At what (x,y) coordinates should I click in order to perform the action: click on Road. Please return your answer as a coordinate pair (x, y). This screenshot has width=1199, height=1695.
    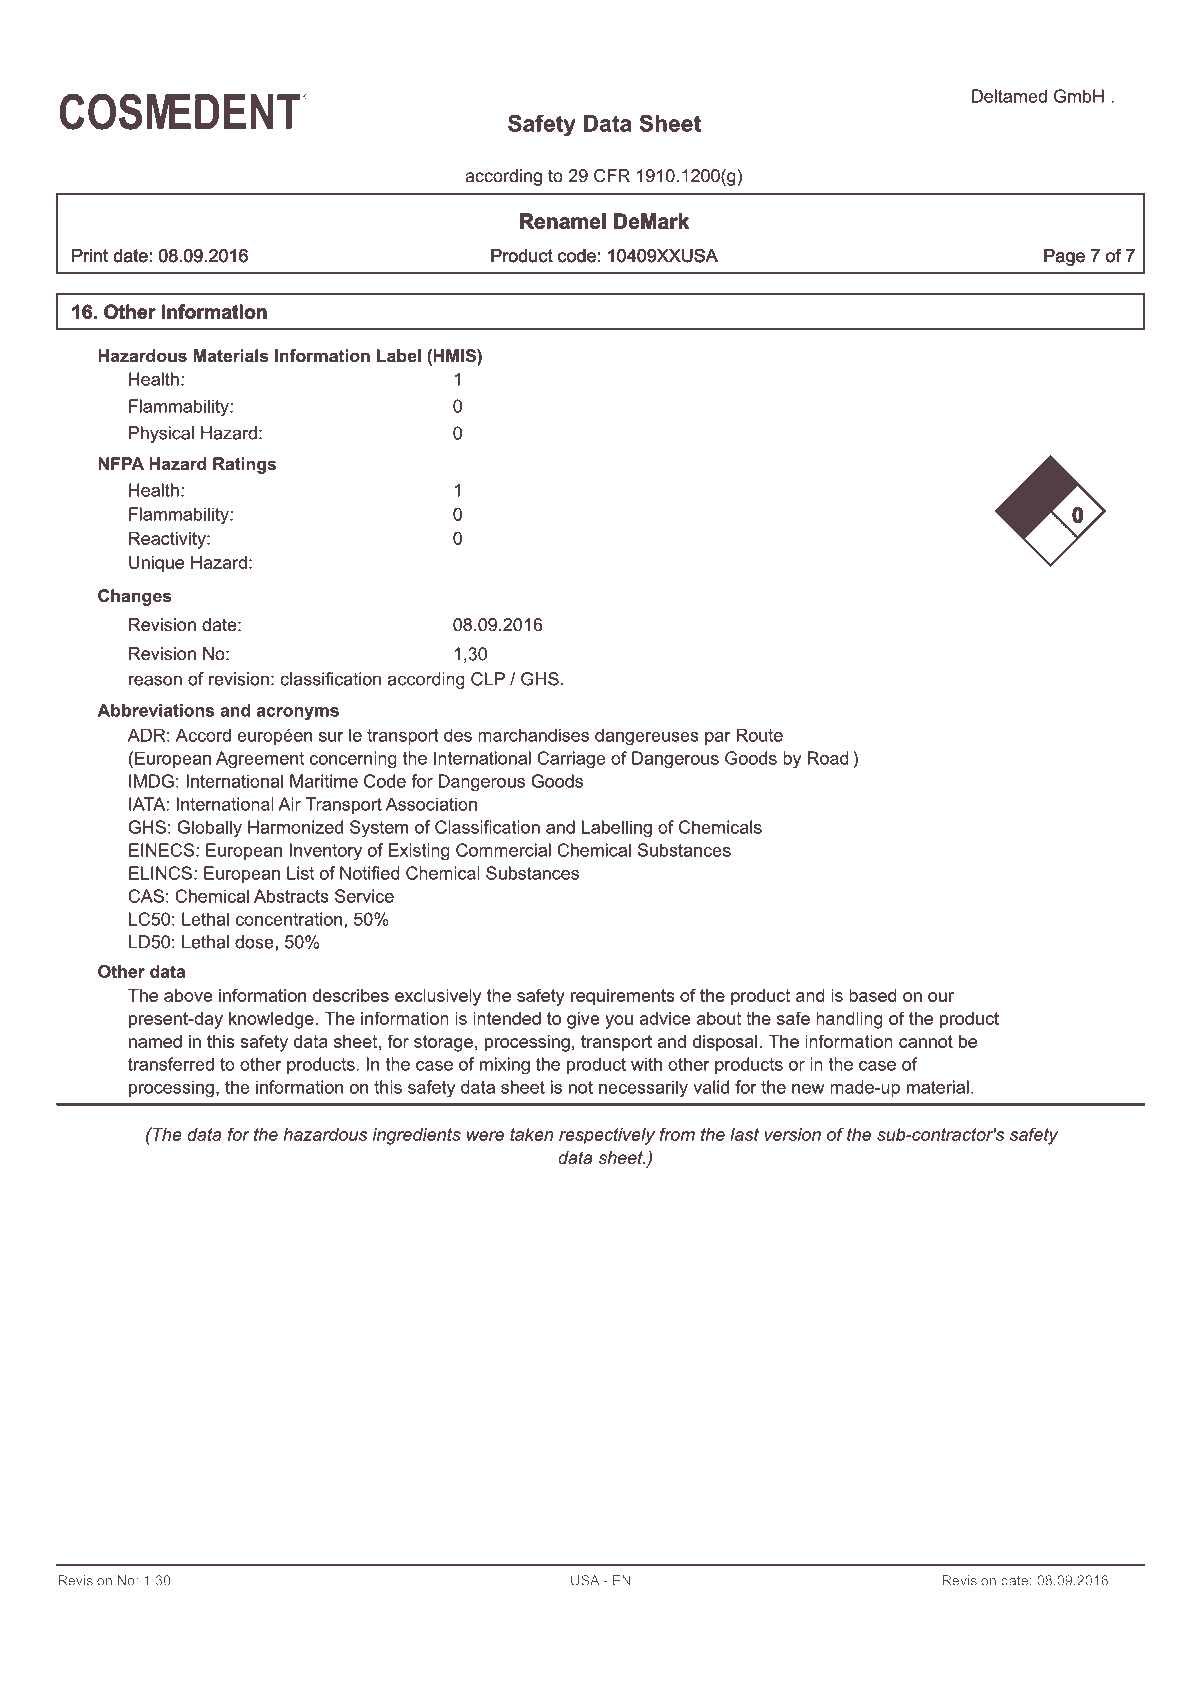
    Looking at the image, I should click on (828, 758).
